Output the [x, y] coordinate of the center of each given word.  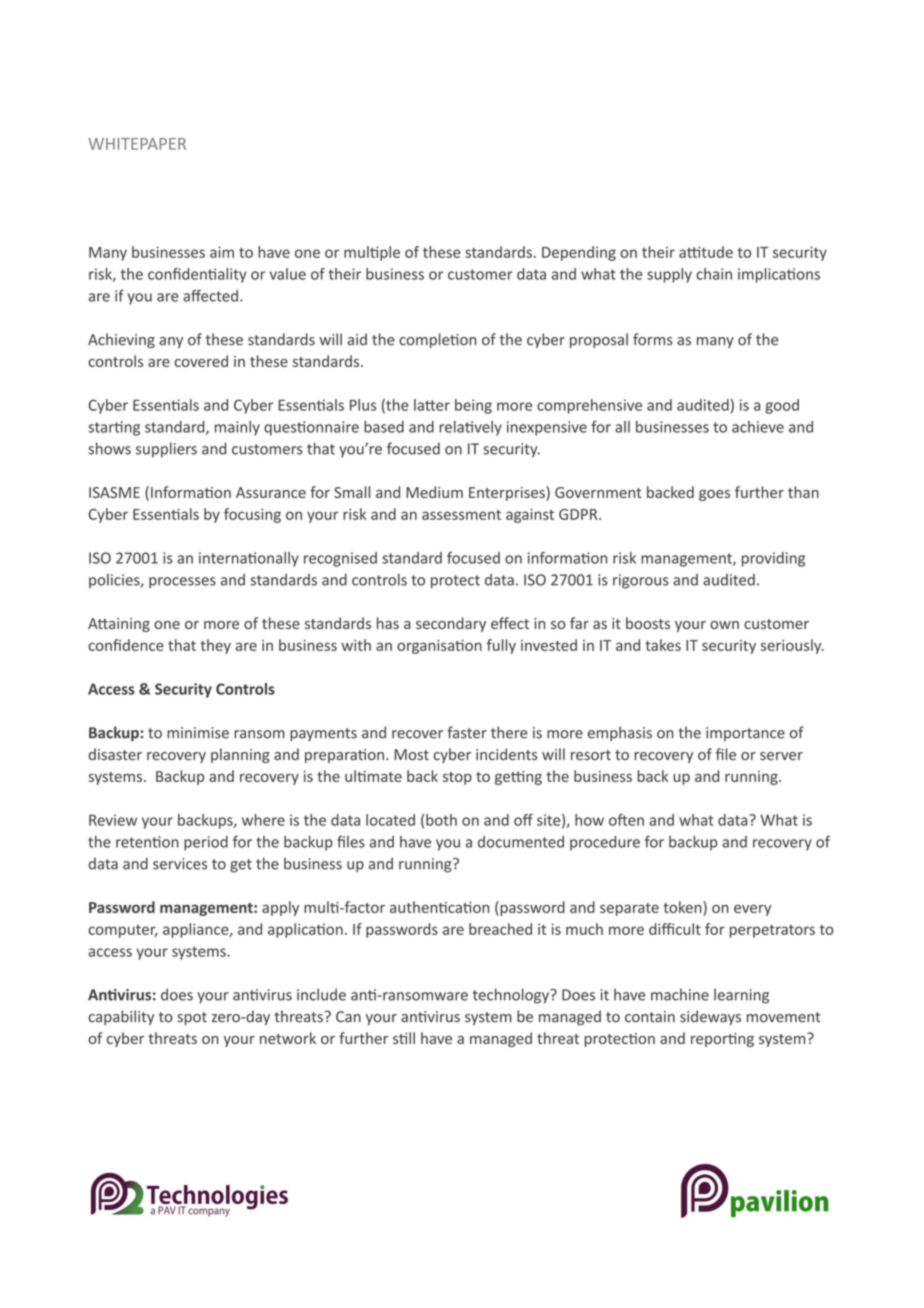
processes [182, 583]
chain [714, 274]
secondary [451, 624]
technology [512, 996]
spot [192, 1018]
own [724, 625]
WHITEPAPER [137, 144]
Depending [579, 253]
